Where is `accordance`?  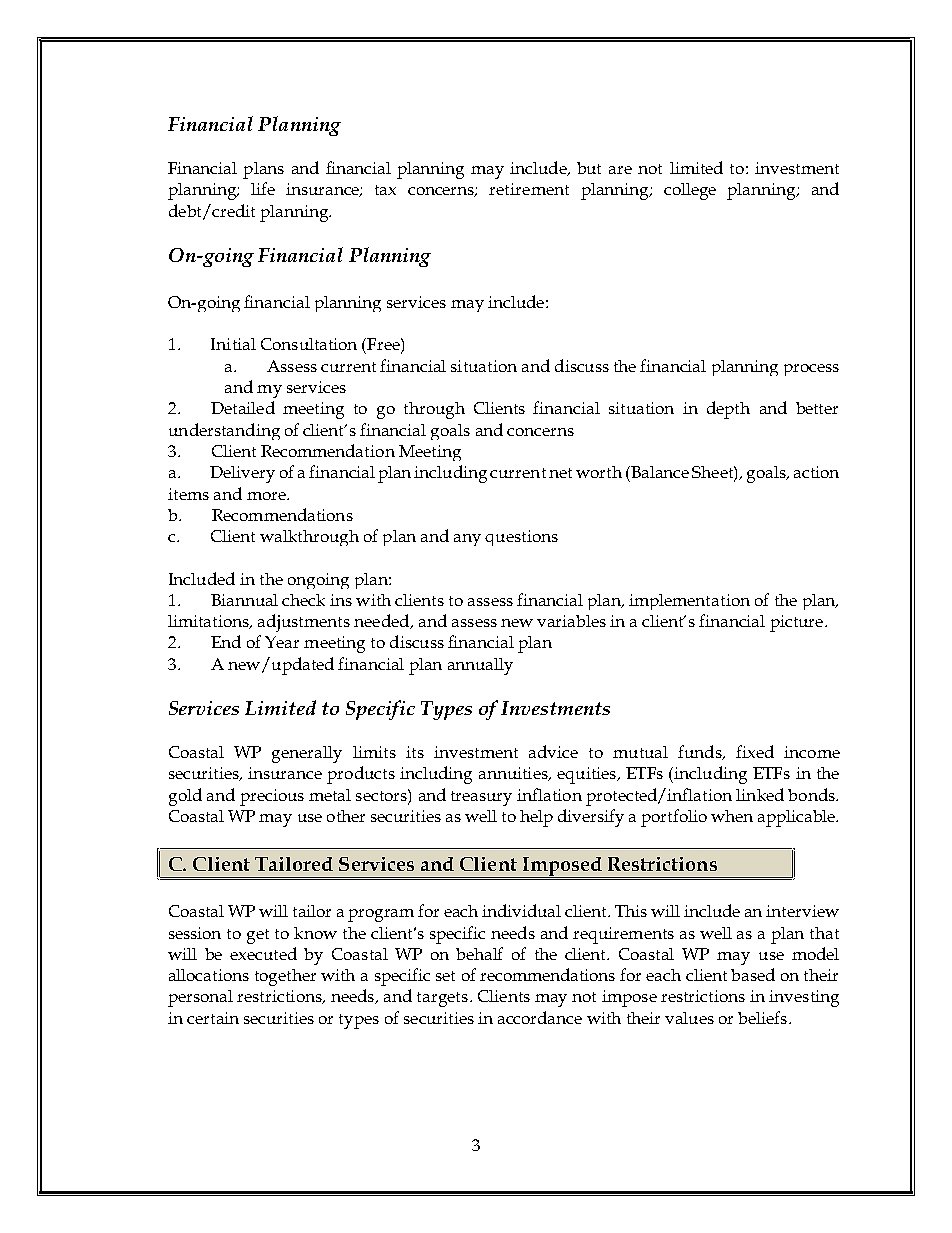 accordance is located at coordinates (540, 1017).
